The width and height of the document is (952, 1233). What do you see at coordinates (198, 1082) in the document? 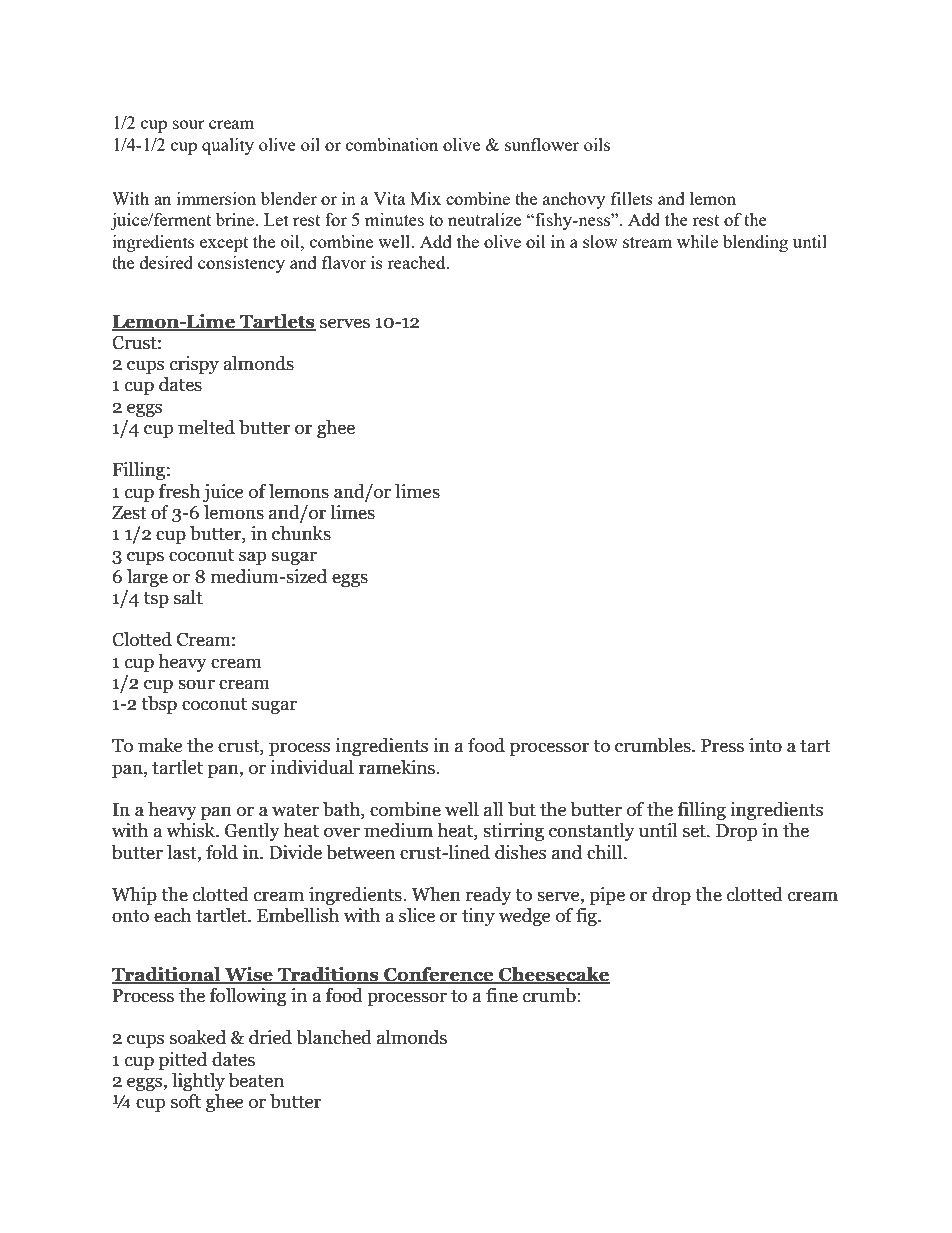
I see `lightly` at bounding box center [198, 1082].
